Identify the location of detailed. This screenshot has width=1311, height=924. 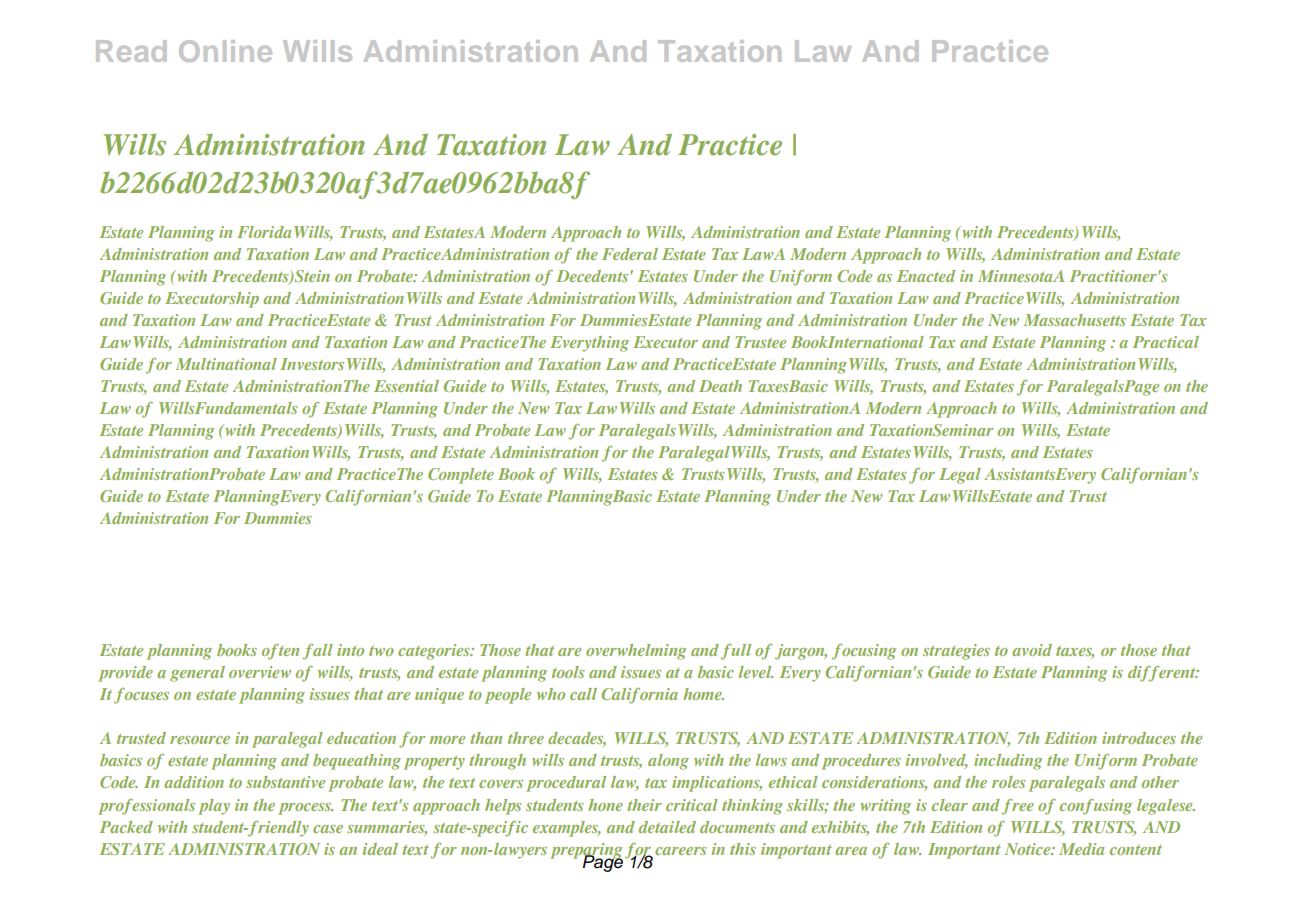
(667, 827).
